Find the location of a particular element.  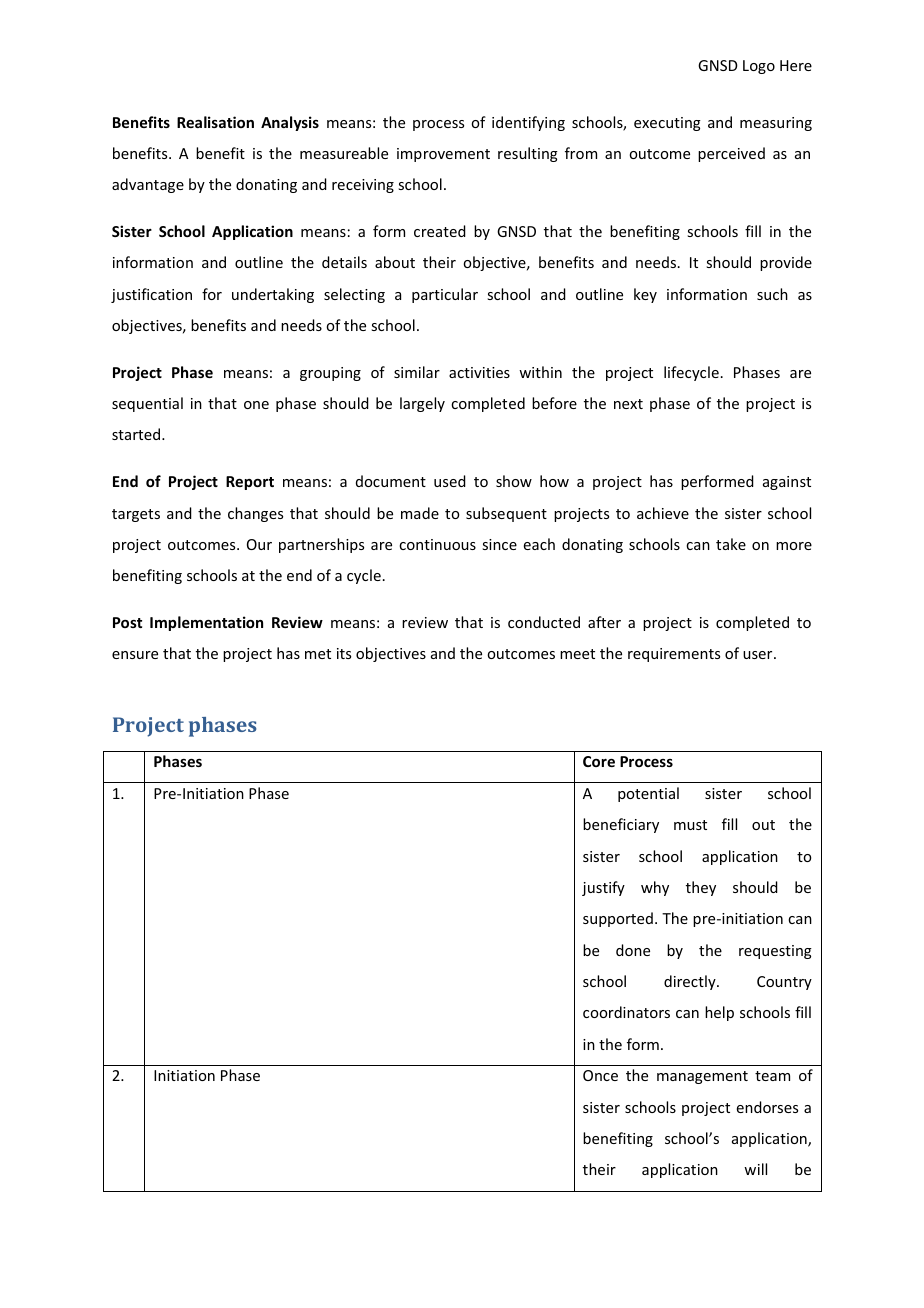

Implementation is located at coordinates (206, 623).
